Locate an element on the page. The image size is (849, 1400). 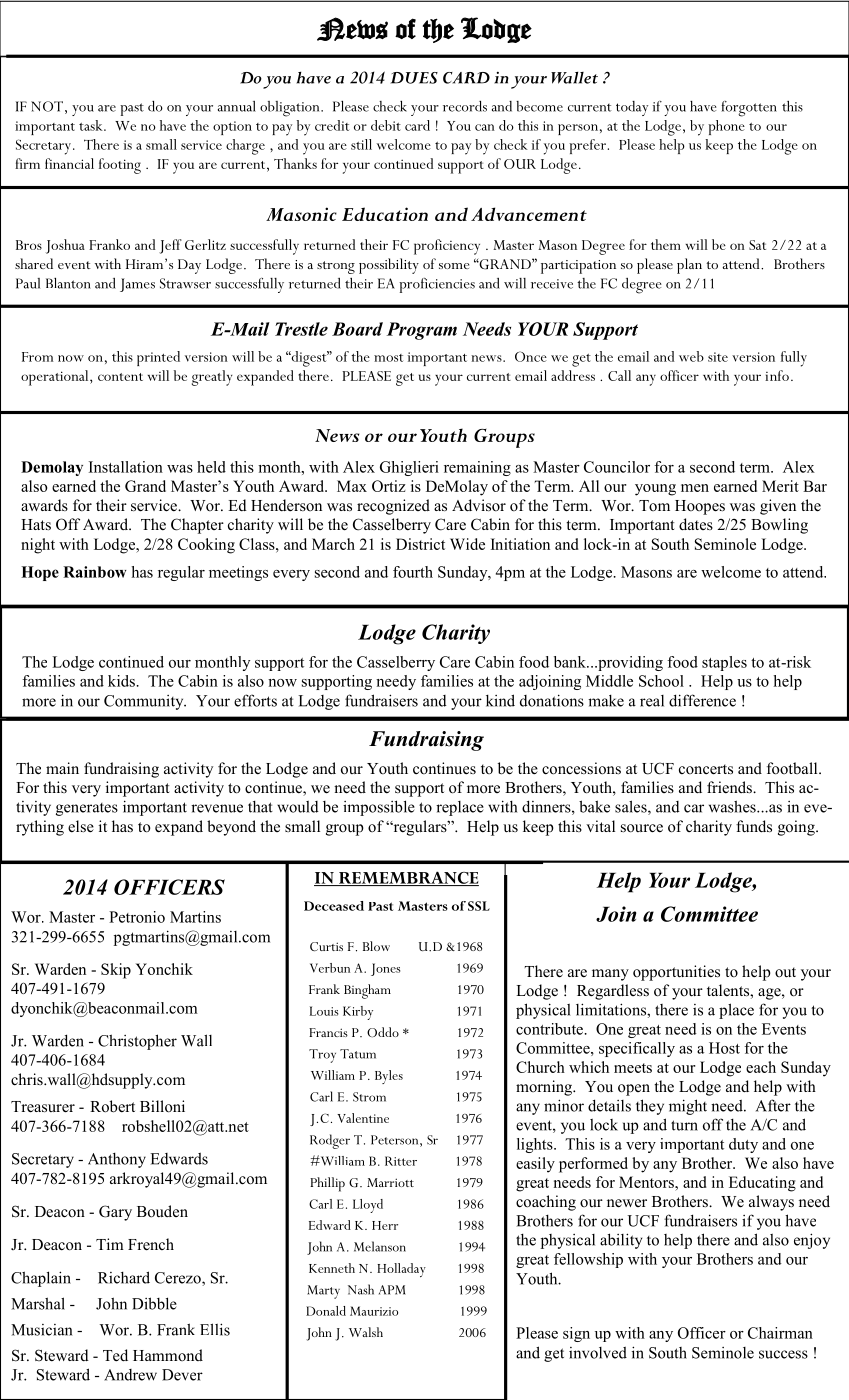
Andrew is located at coordinates (130, 1375).
